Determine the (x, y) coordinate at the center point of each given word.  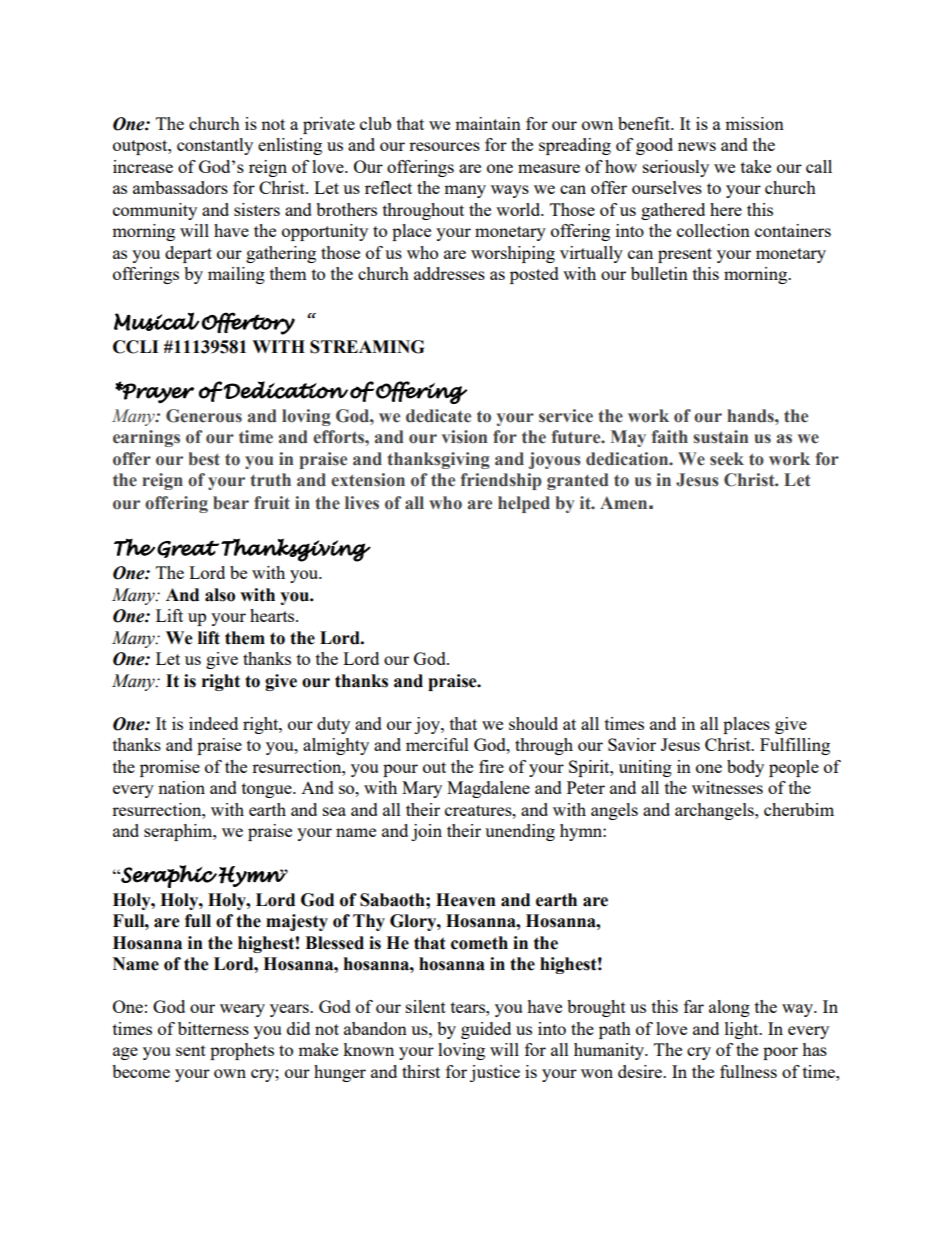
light (743, 1030)
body (745, 768)
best (204, 459)
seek (727, 459)
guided (486, 1030)
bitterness (213, 1028)
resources (444, 146)
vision (464, 437)
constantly (215, 146)
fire (491, 766)
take (756, 166)
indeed (213, 723)
